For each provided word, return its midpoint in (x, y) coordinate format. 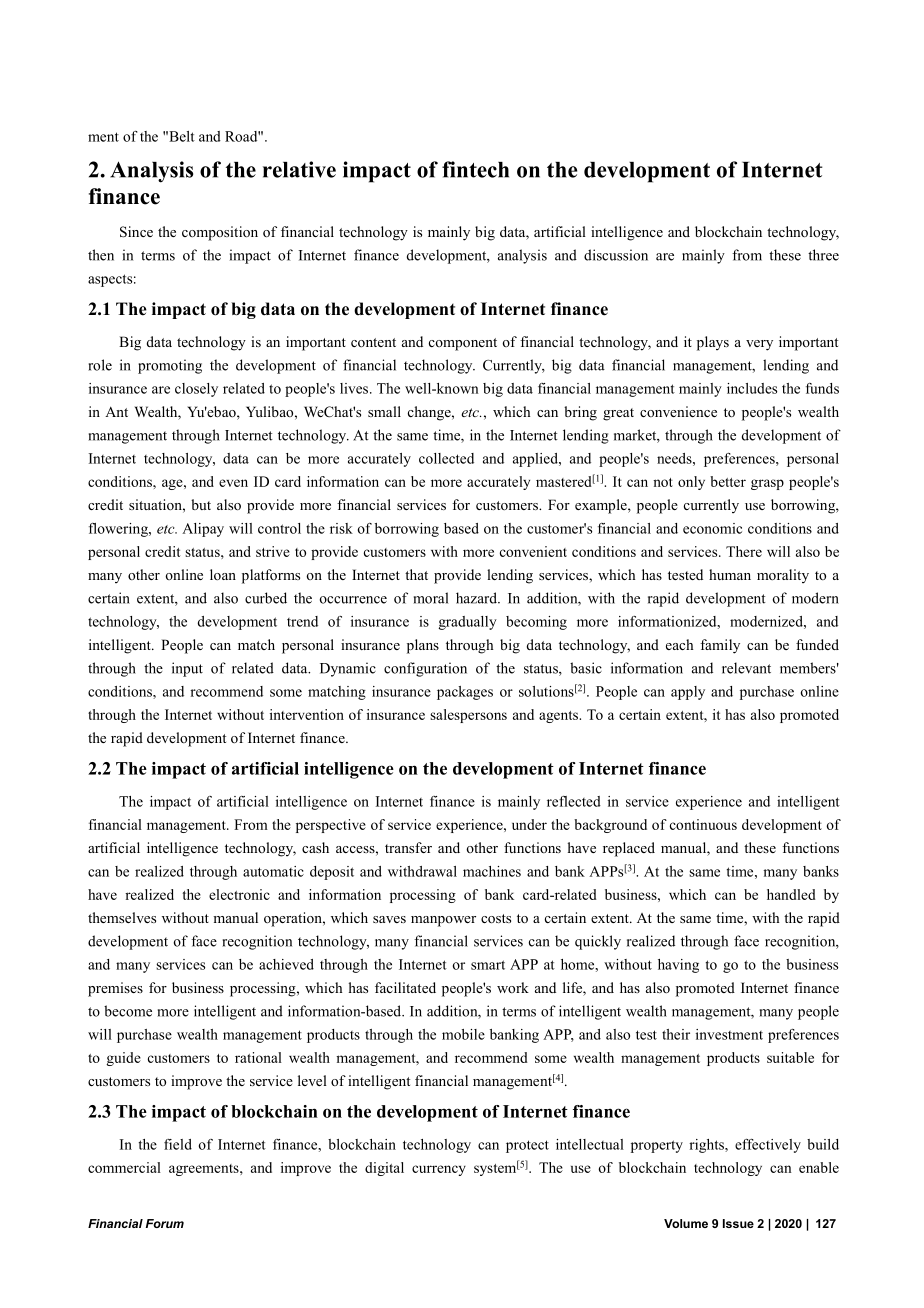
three (823, 255)
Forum (165, 1223)
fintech (475, 169)
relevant (746, 668)
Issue (738, 1223)
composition (220, 233)
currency (439, 1170)
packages (465, 693)
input (187, 669)
